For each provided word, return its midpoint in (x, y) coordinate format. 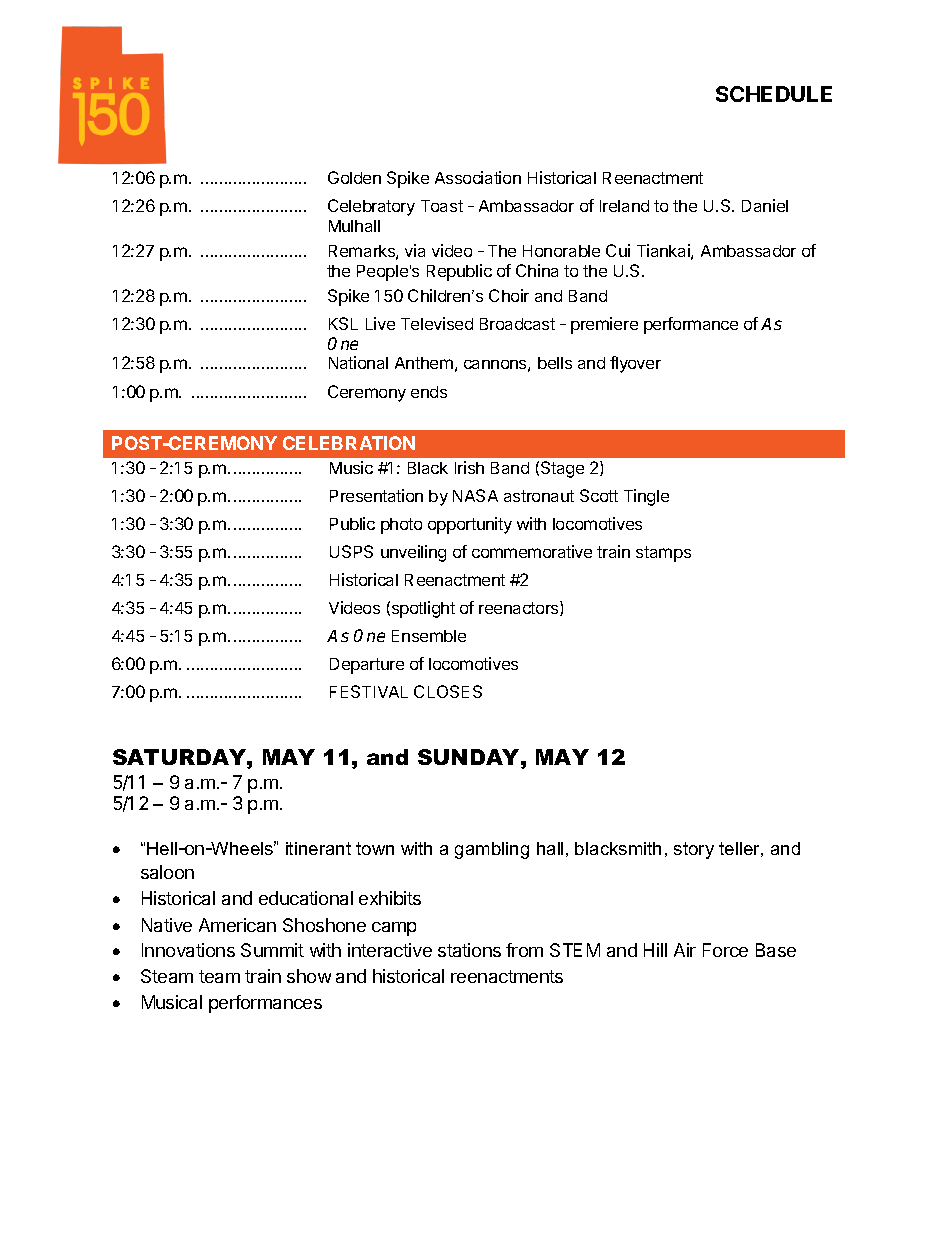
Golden (354, 177)
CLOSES (448, 691)
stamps (663, 554)
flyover (635, 364)
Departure (367, 666)
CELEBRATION (349, 443)
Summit (272, 950)
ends (429, 392)
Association (478, 177)
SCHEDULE (774, 94)
